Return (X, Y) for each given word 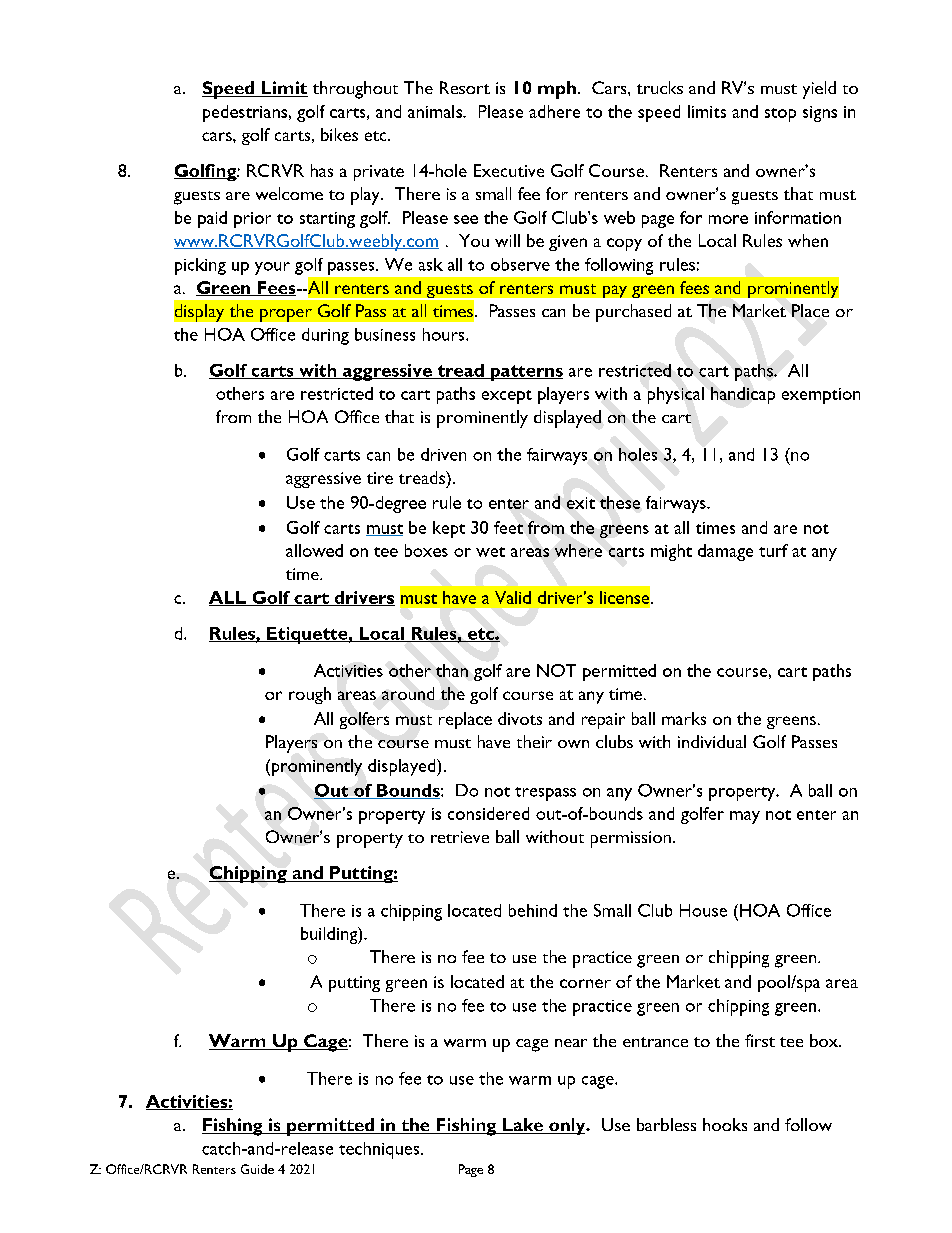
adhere (554, 111)
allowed (314, 550)
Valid (513, 597)
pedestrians (245, 113)
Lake (522, 1126)
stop (780, 115)
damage (725, 552)
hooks (725, 1124)
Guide (257, 1169)
